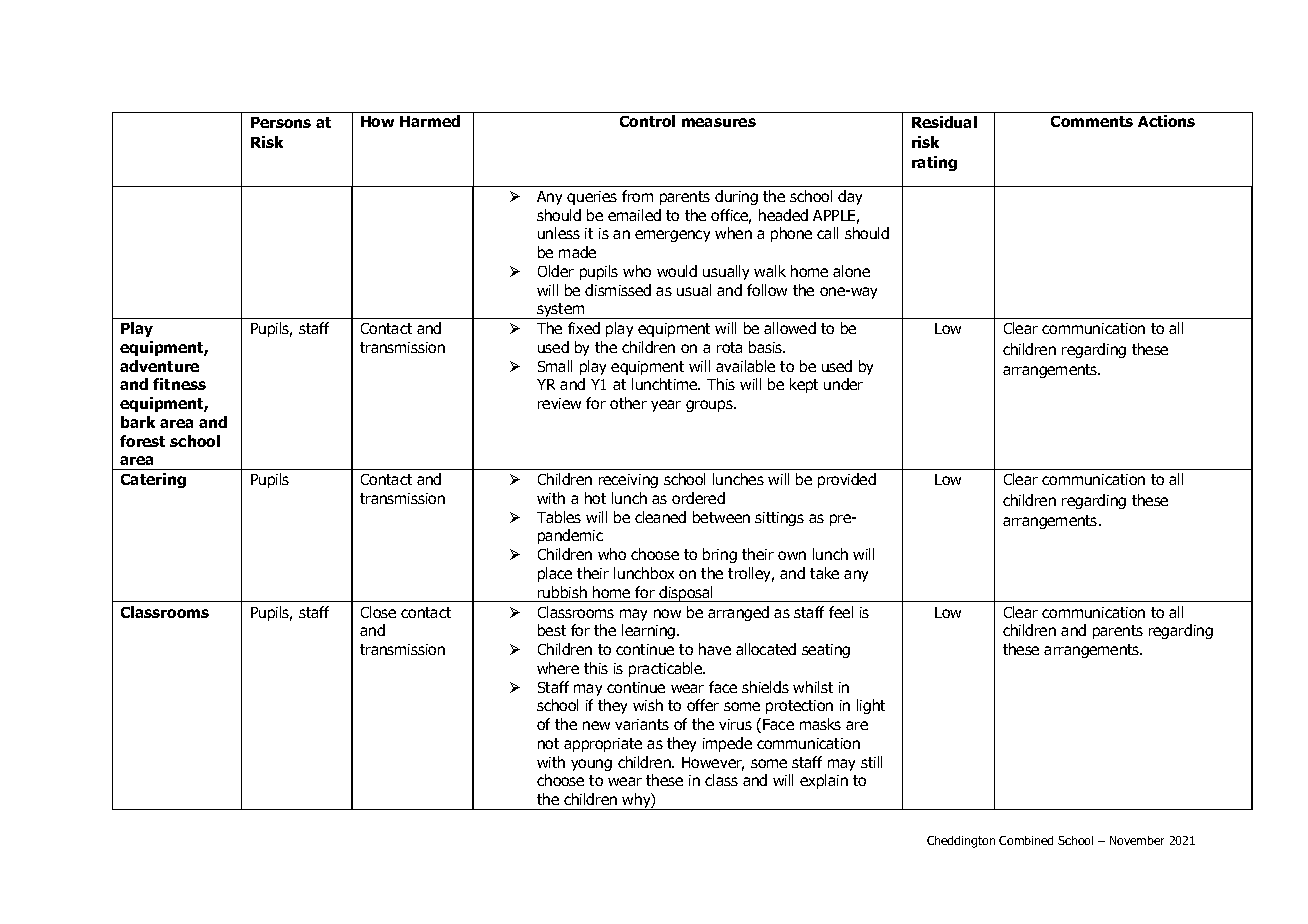 This document has width=1308, height=924. I want to click on not, so click(548, 743).
